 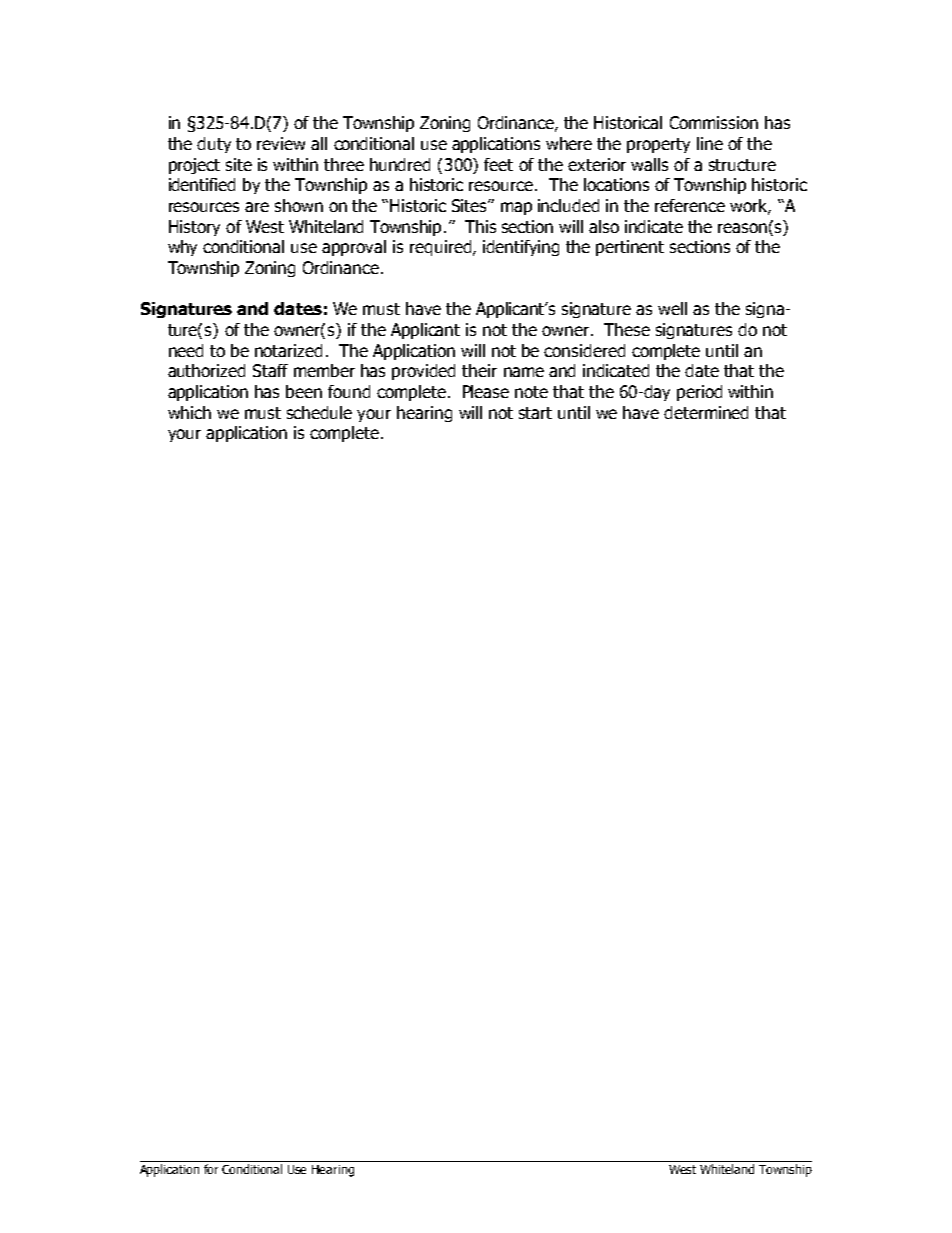 What do you see at coordinates (649, 164) in the screenshot?
I see `walls` at bounding box center [649, 164].
